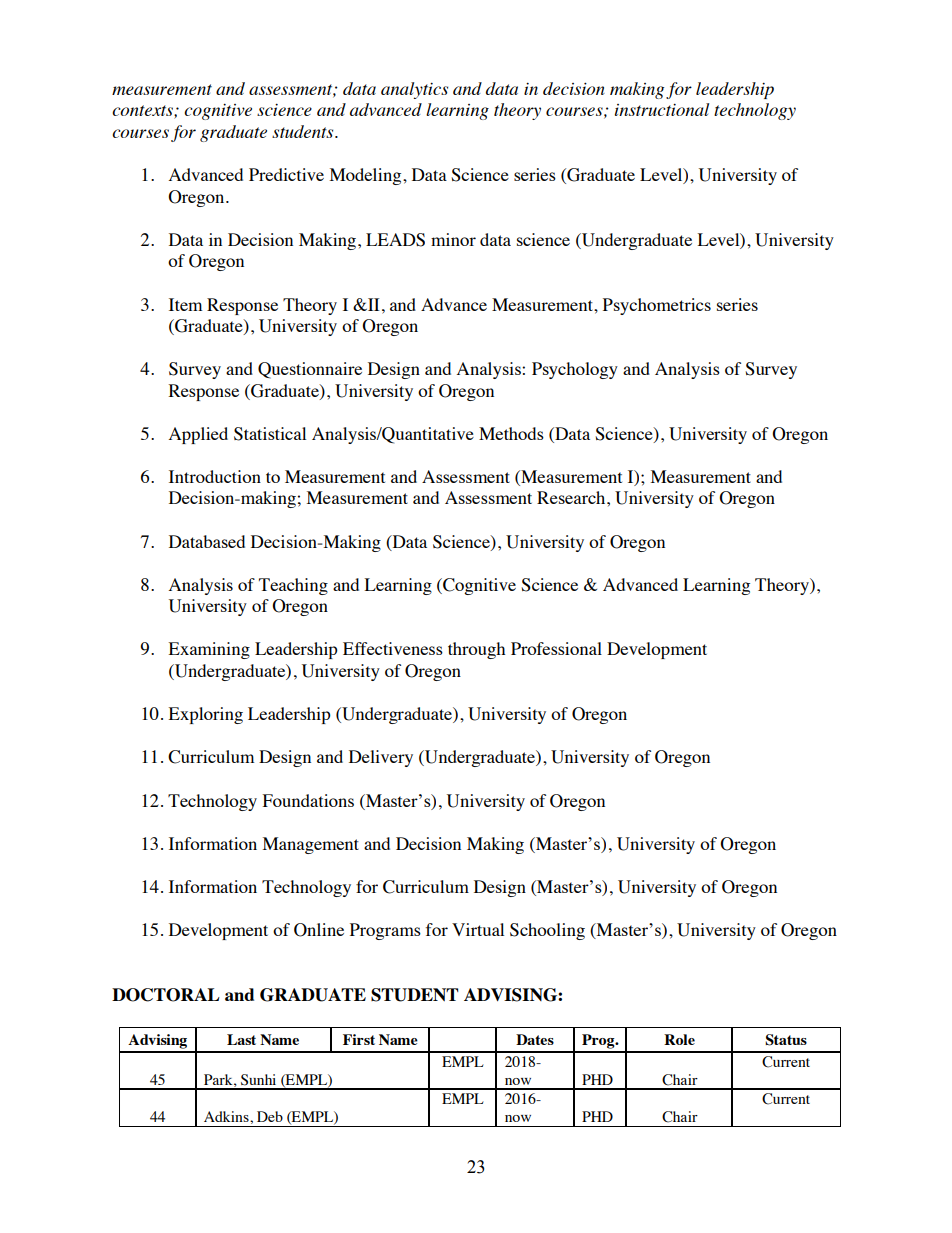 Image resolution: width=952 pixels, height=1233 pixels. What do you see at coordinates (476, 650) in the screenshot?
I see `through` at bounding box center [476, 650].
